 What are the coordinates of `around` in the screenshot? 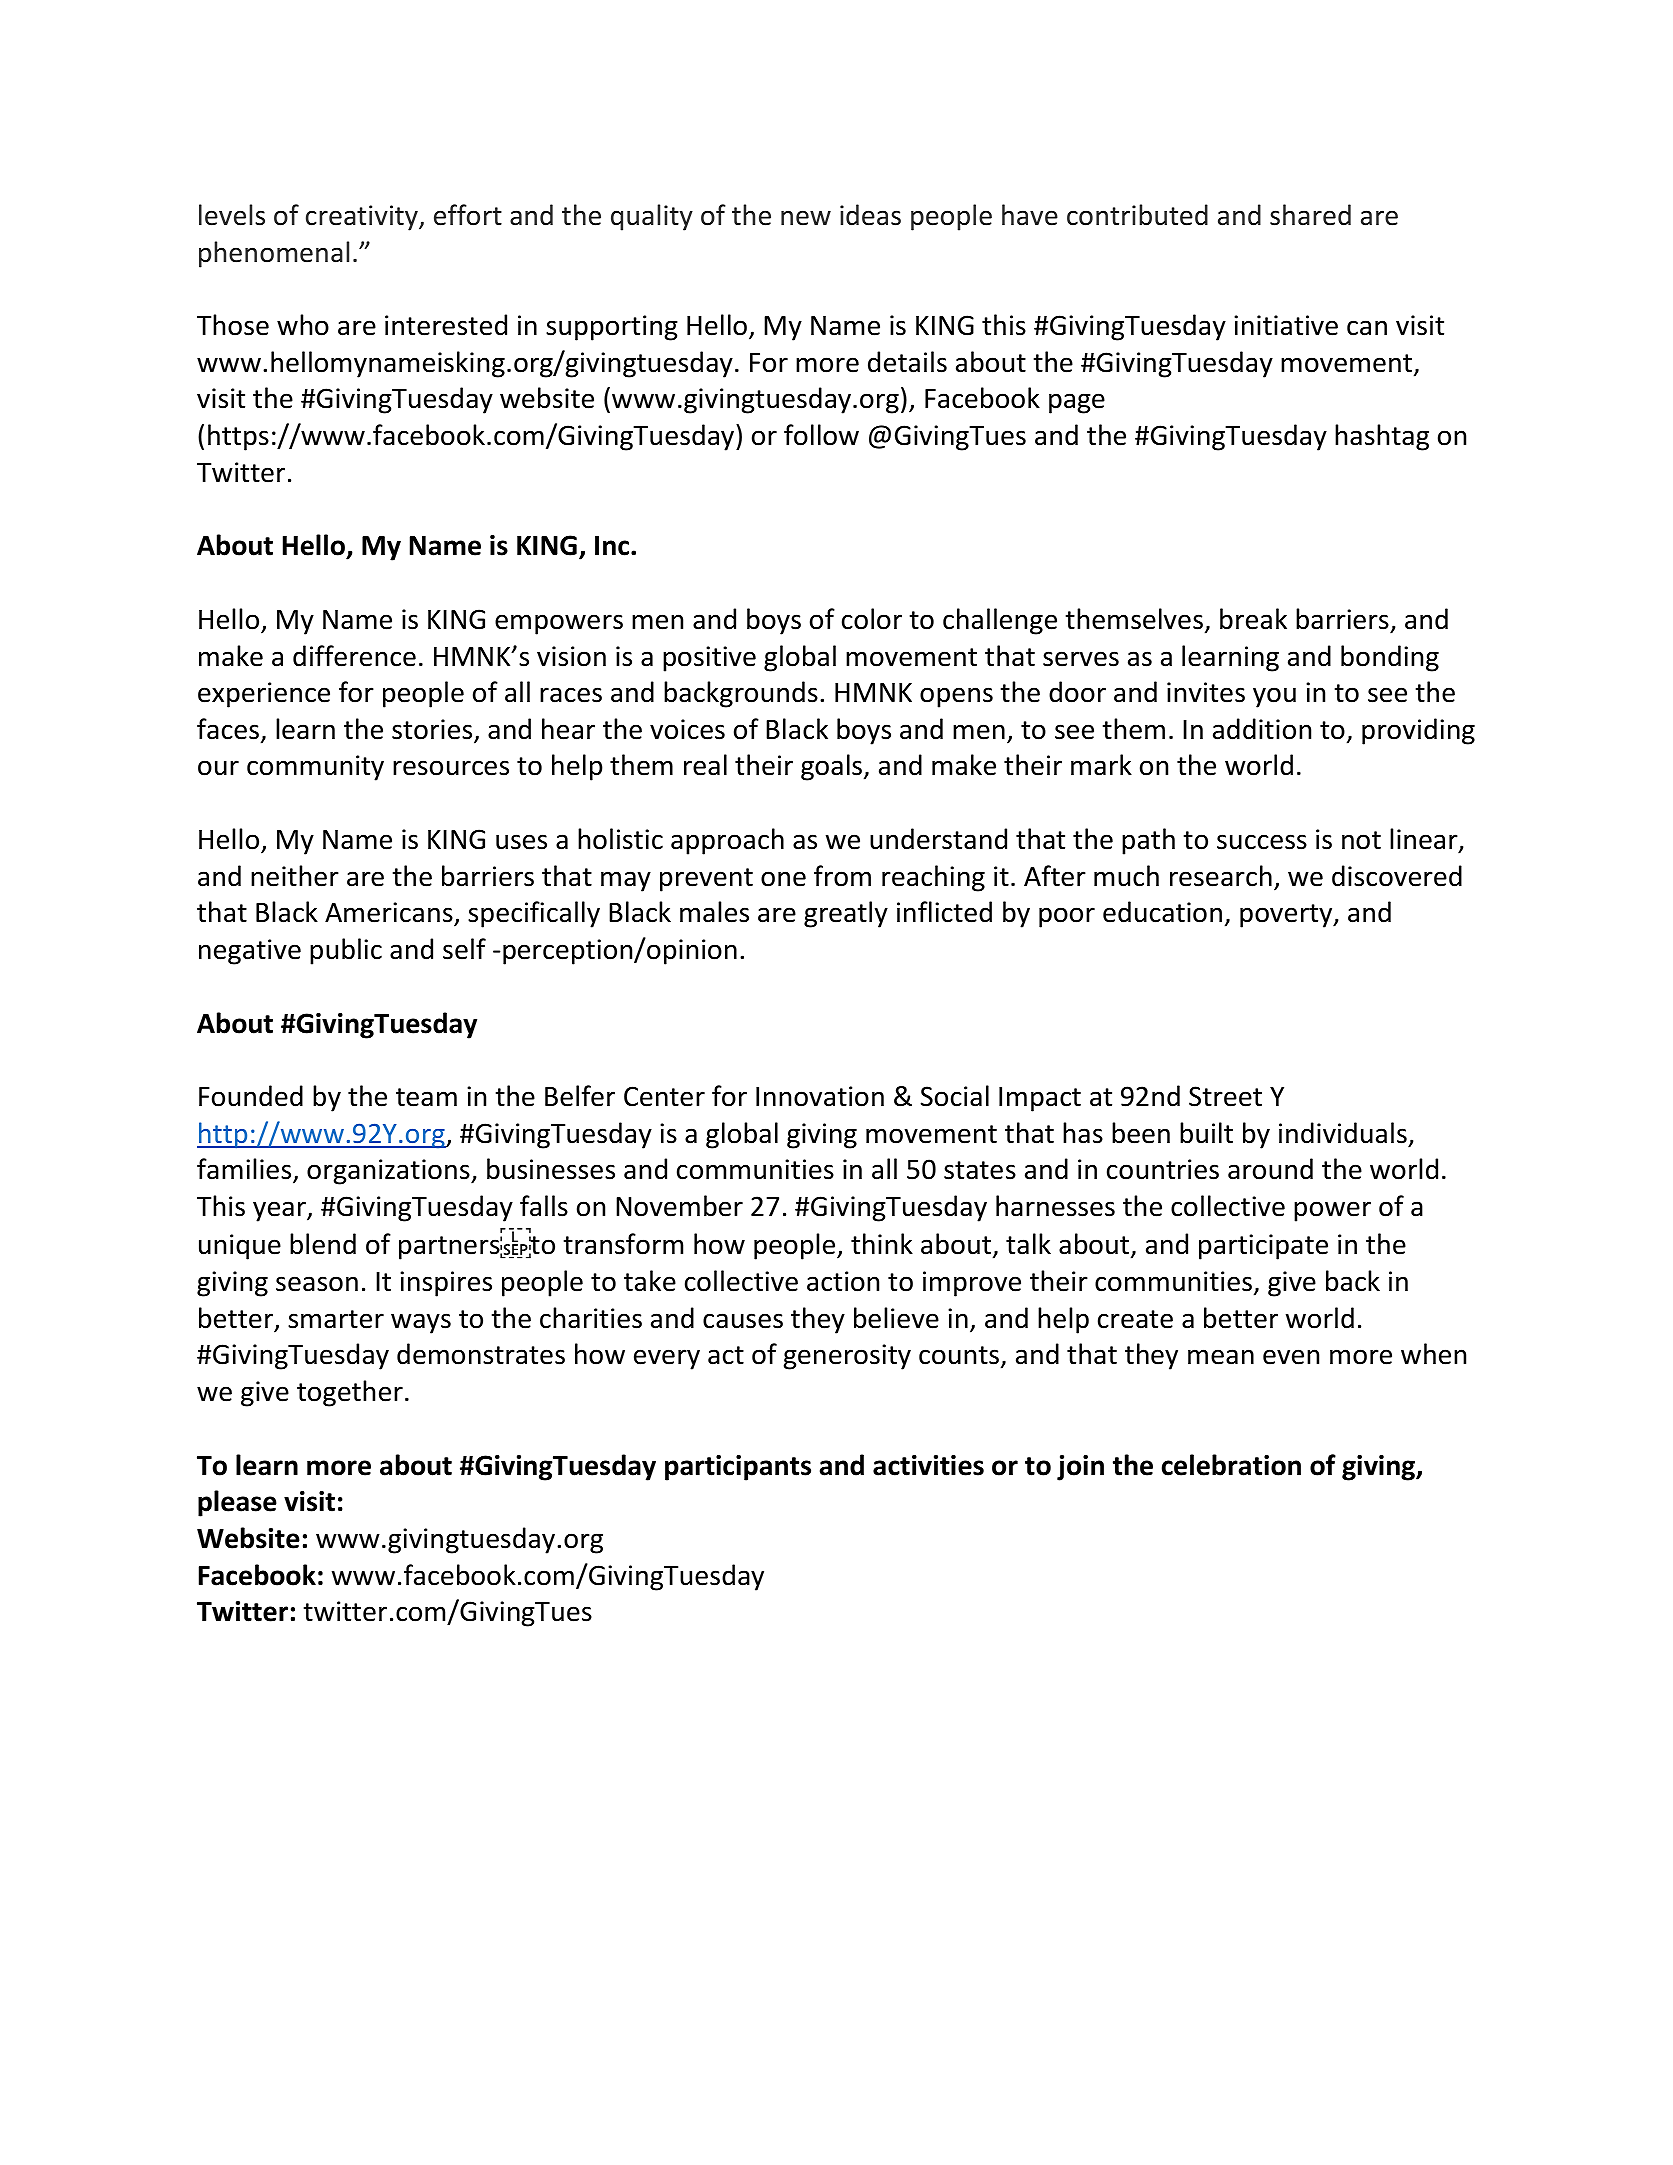 It's located at (1270, 1169).
